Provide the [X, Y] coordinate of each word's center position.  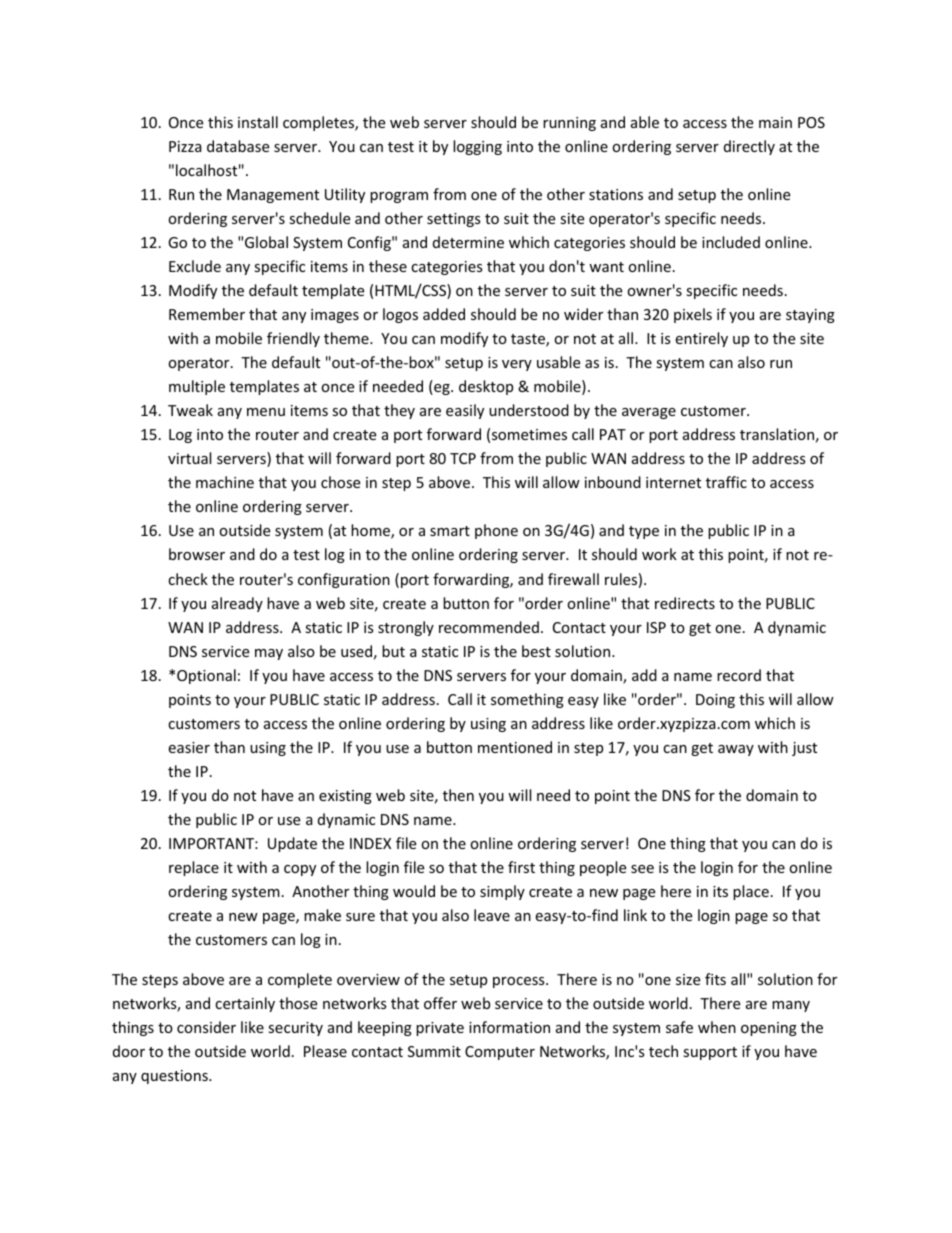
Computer [500, 1053]
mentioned [515, 747]
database [238, 146]
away [736, 750]
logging [477, 147]
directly [749, 147]
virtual [189, 458]
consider [206, 1027]
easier [189, 747]
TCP [463, 458]
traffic [726, 482]
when [717, 1027]
